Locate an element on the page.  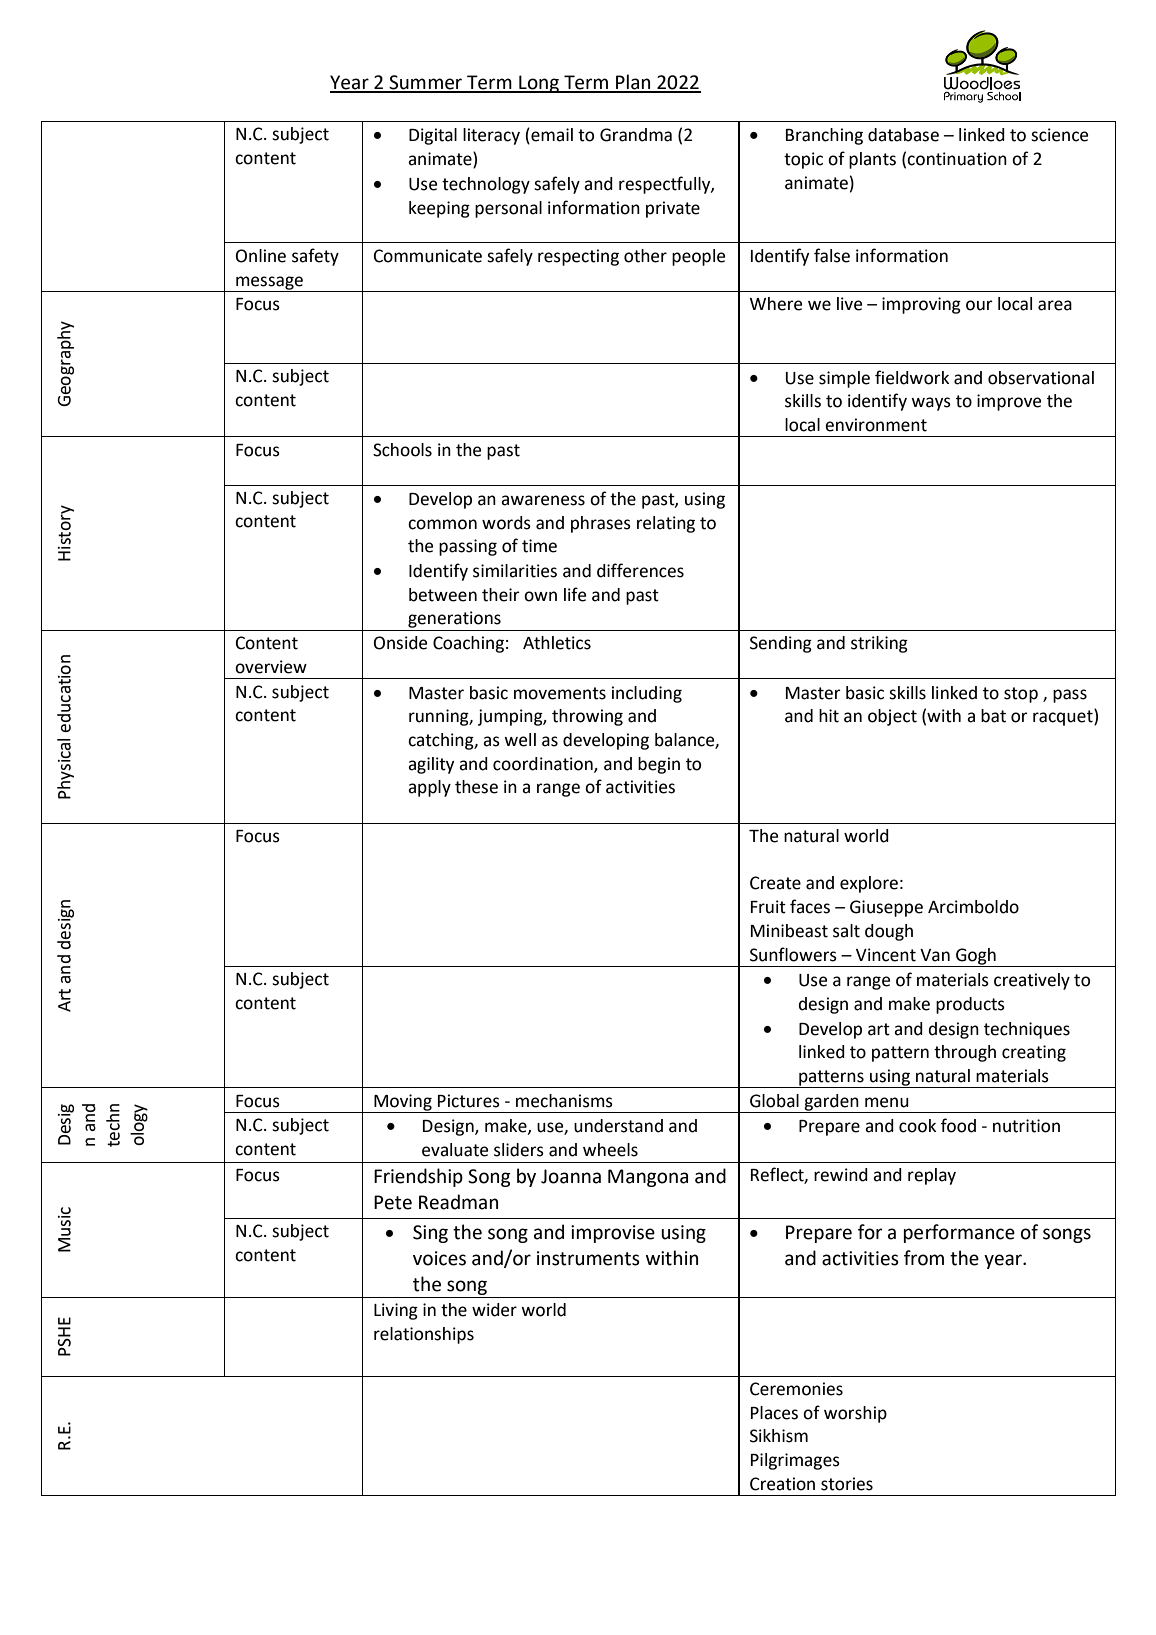
begin is located at coordinates (659, 765).
